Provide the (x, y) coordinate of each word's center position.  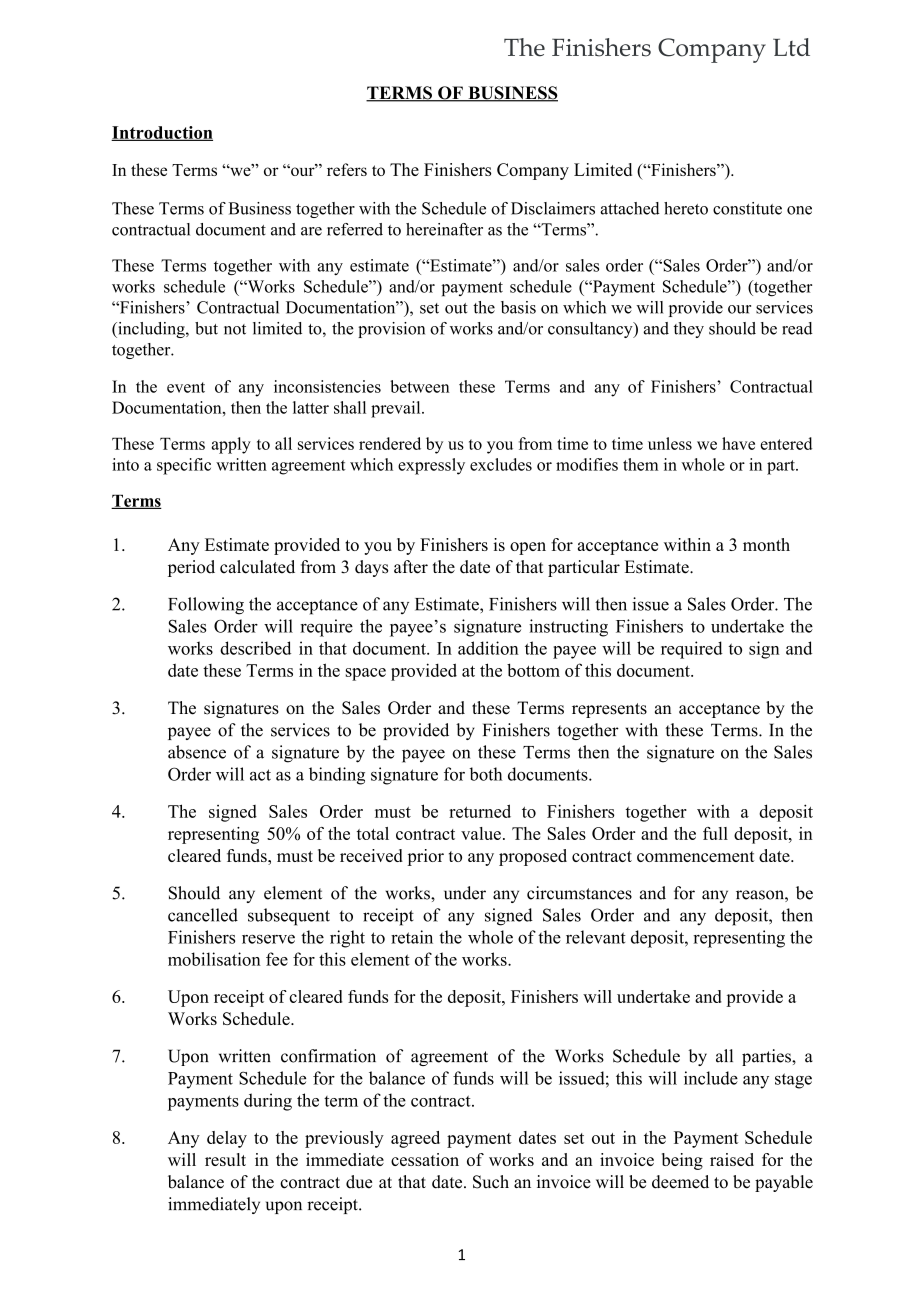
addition (488, 648)
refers (347, 169)
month (766, 544)
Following (206, 606)
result (225, 1159)
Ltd (791, 47)
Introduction (162, 133)
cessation (425, 1159)
